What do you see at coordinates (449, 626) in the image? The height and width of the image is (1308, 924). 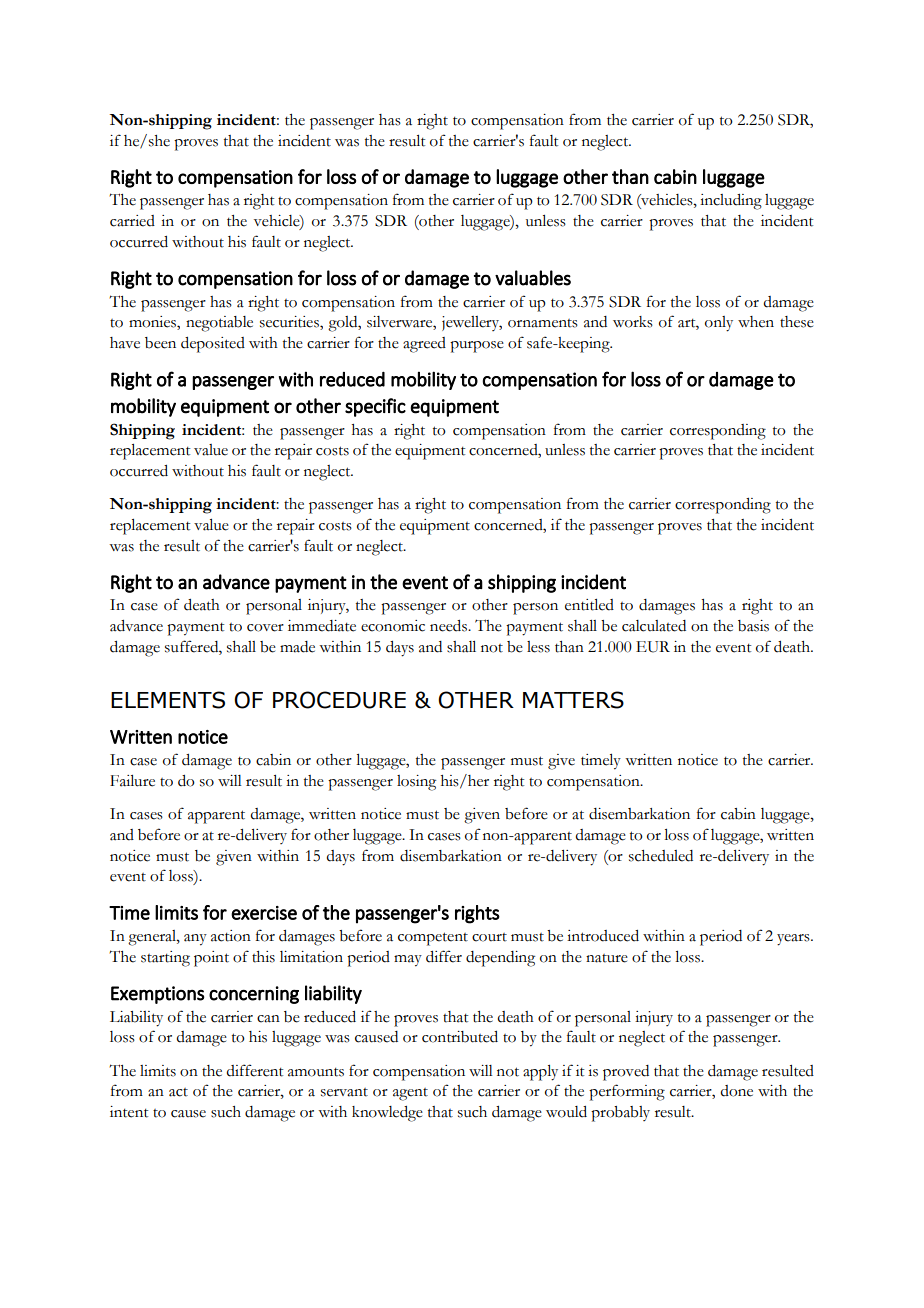 I see `needs` at bounding box center [449, 626].
